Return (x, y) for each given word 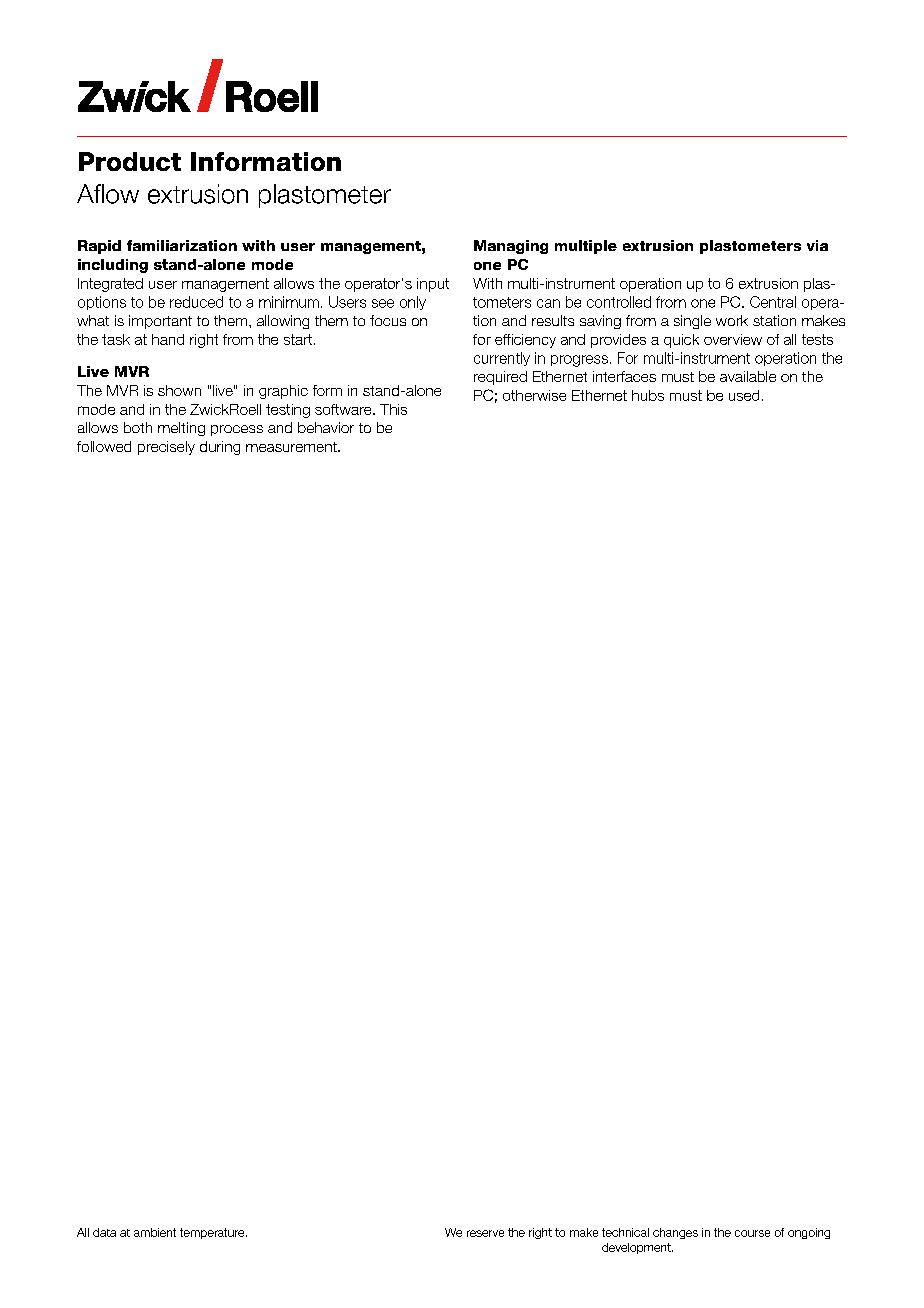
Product (130, 161)
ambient (155, 1232)
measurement (292, 447)
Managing (511, 247)
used (744, 395)
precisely (166, 448)
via (817, 245)
